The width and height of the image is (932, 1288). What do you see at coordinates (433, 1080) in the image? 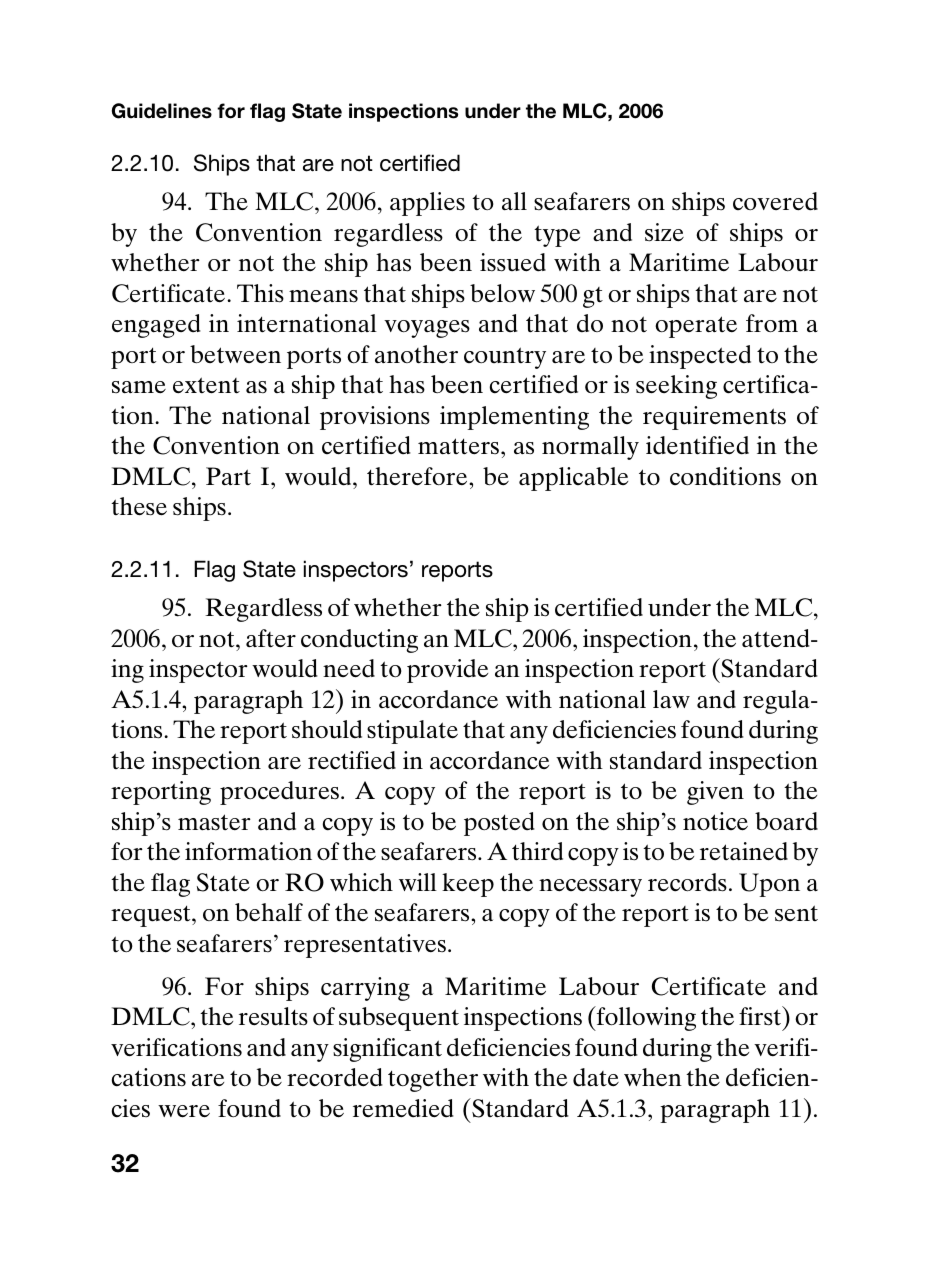
I see `together` at bounding box center [433, 1080].
